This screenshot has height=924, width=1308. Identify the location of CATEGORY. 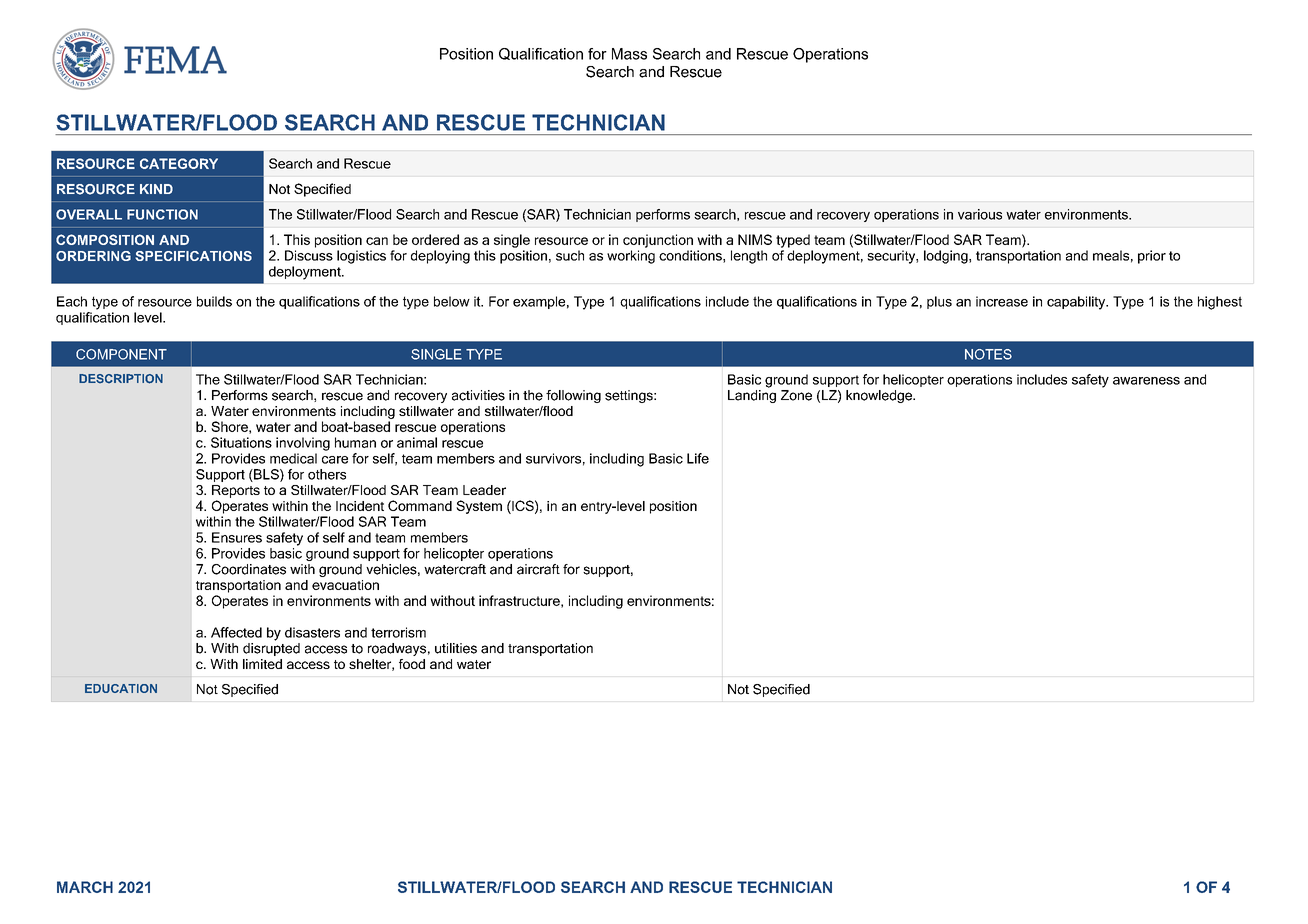
(179, 163).
